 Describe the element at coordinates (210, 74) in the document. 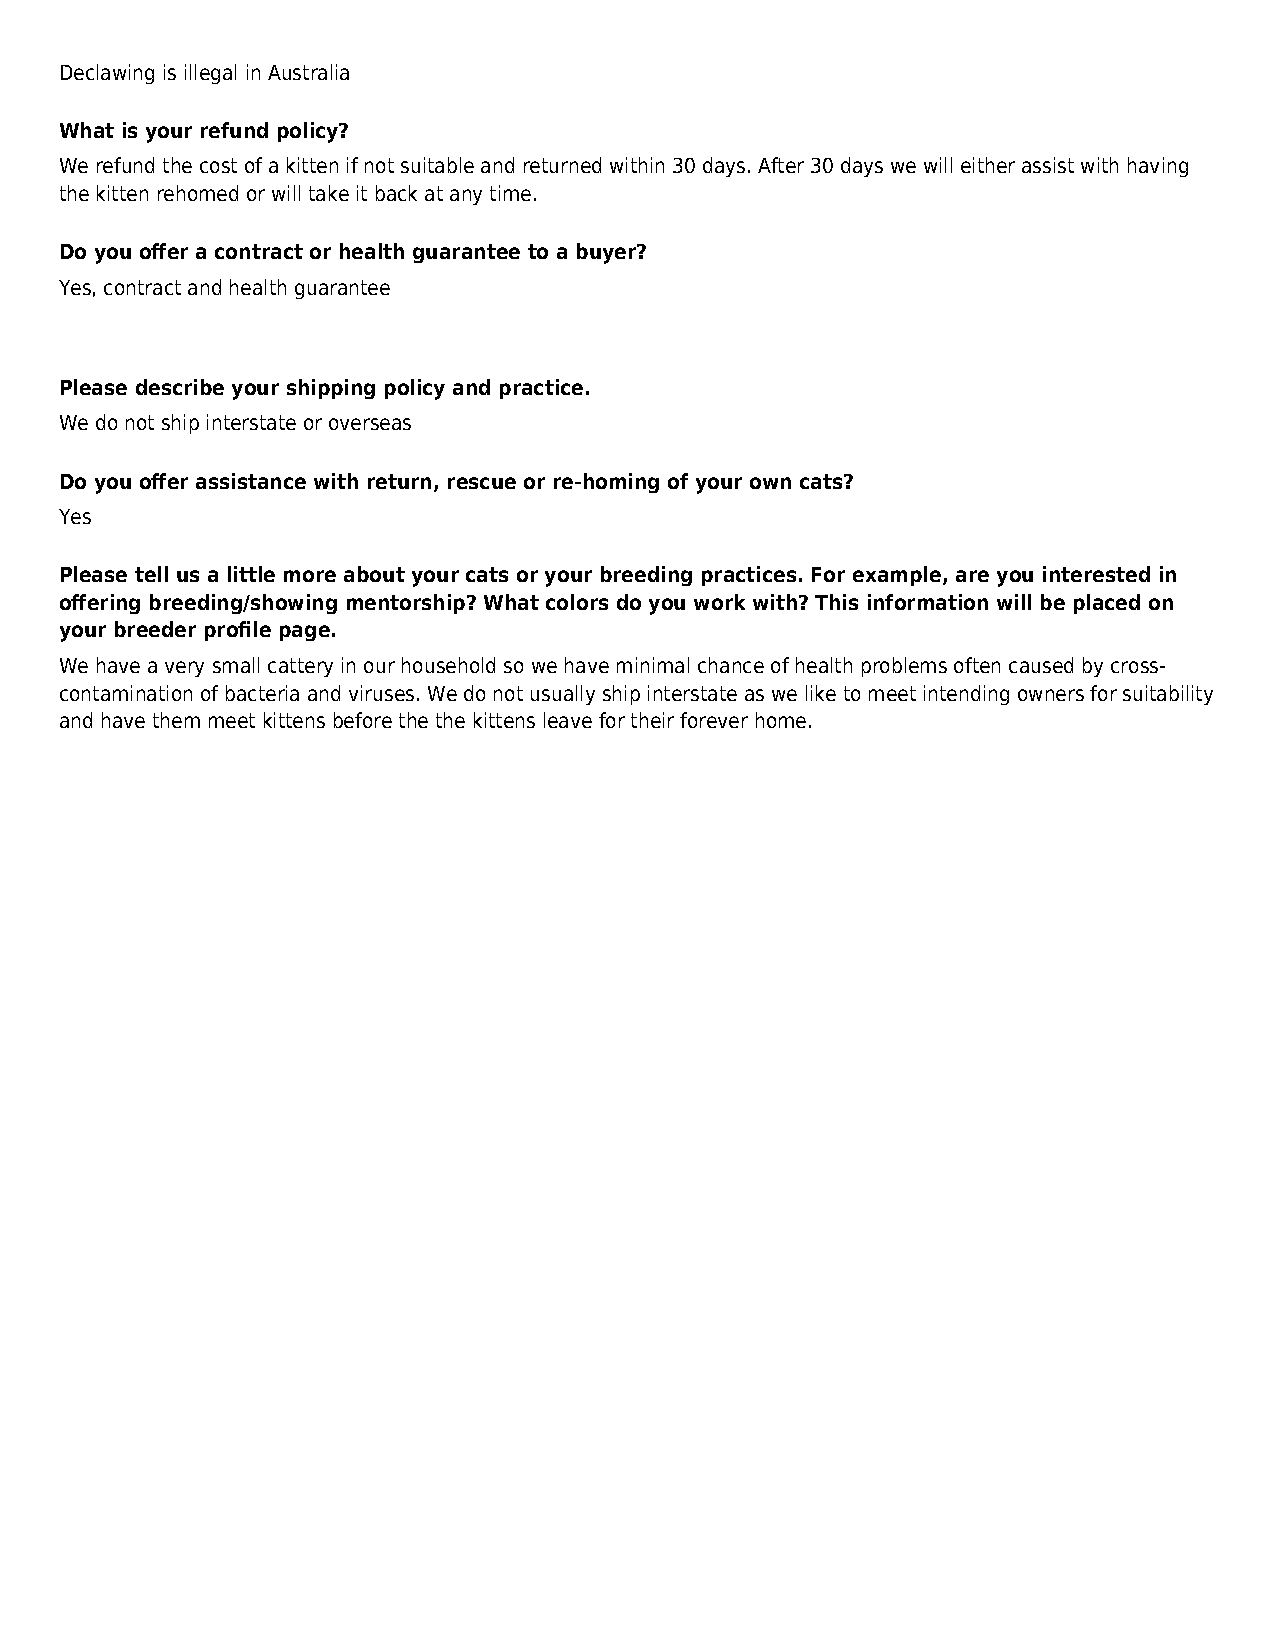

I see `illegal` at that location.
